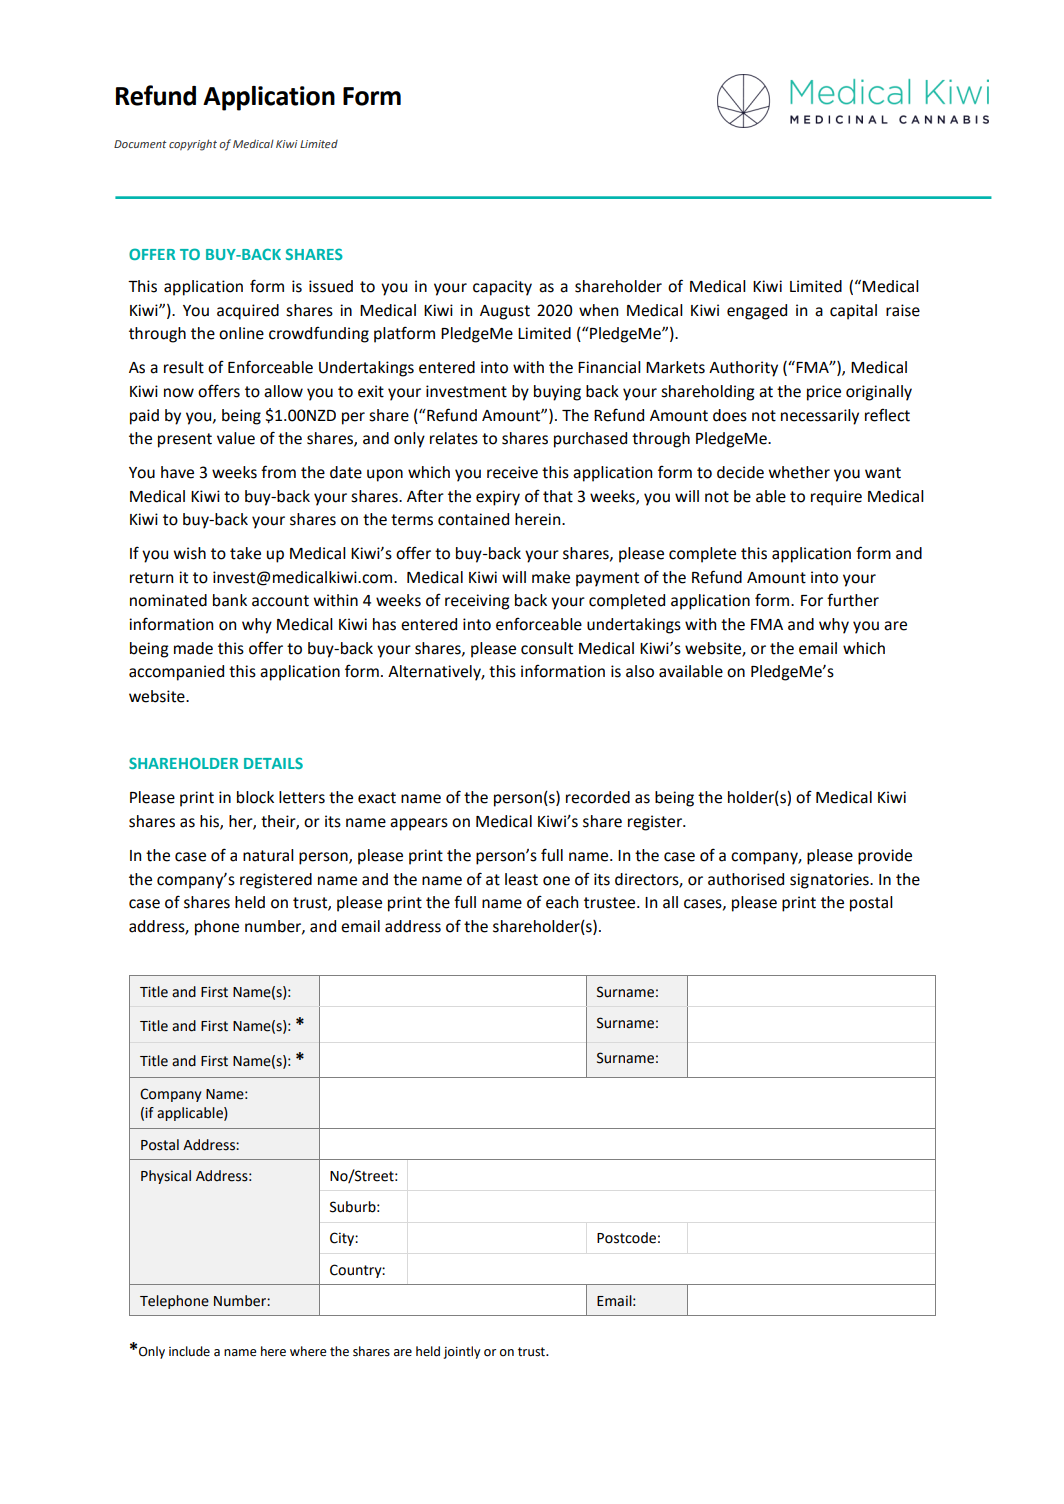 Image resolution: width=1064 pixels, height=1504 pixels. What do you see at coordinates (236, 438) in the screenshot?
I see `value` at bounding box center [236, 438].
